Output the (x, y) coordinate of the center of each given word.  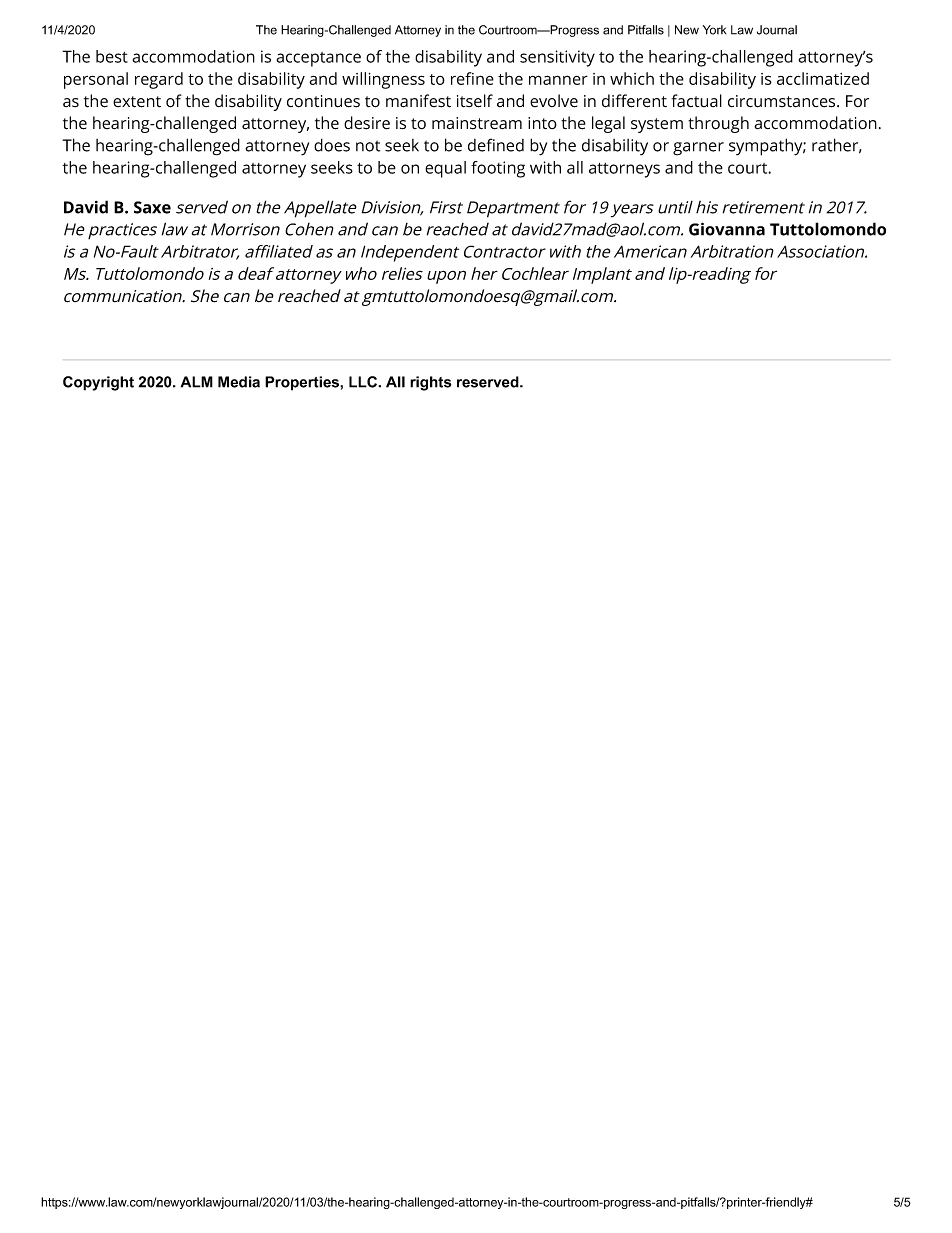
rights (430, 383)
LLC (364, 382)
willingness (383, 80)
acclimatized (823, 78)
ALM (197, 382)
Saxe (152, 207)
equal (445, 169)
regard (159, 80)
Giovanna (727, 229)
